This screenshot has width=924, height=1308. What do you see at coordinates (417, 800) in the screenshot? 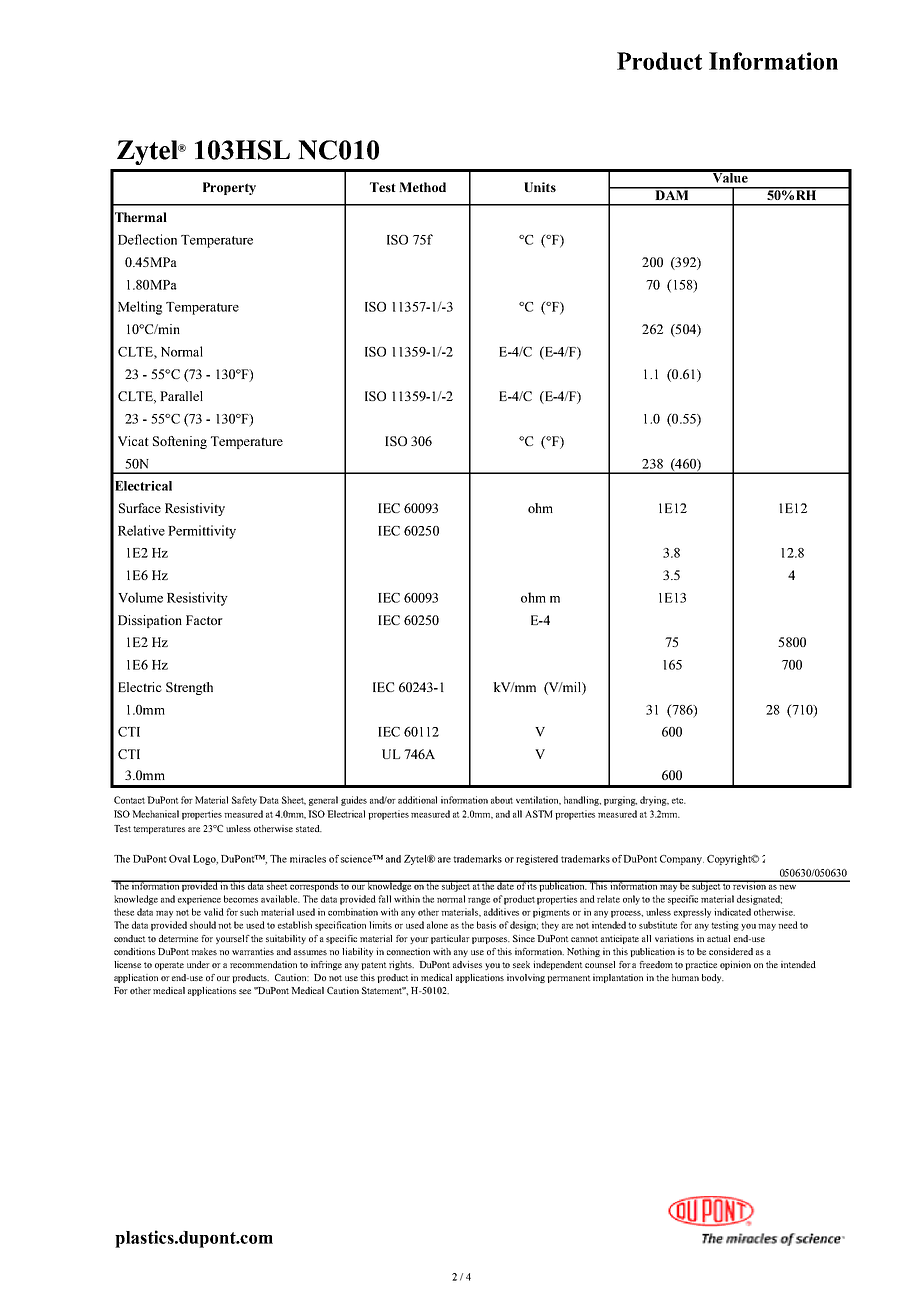
I see `additional` at bounding box center [417, 800].
